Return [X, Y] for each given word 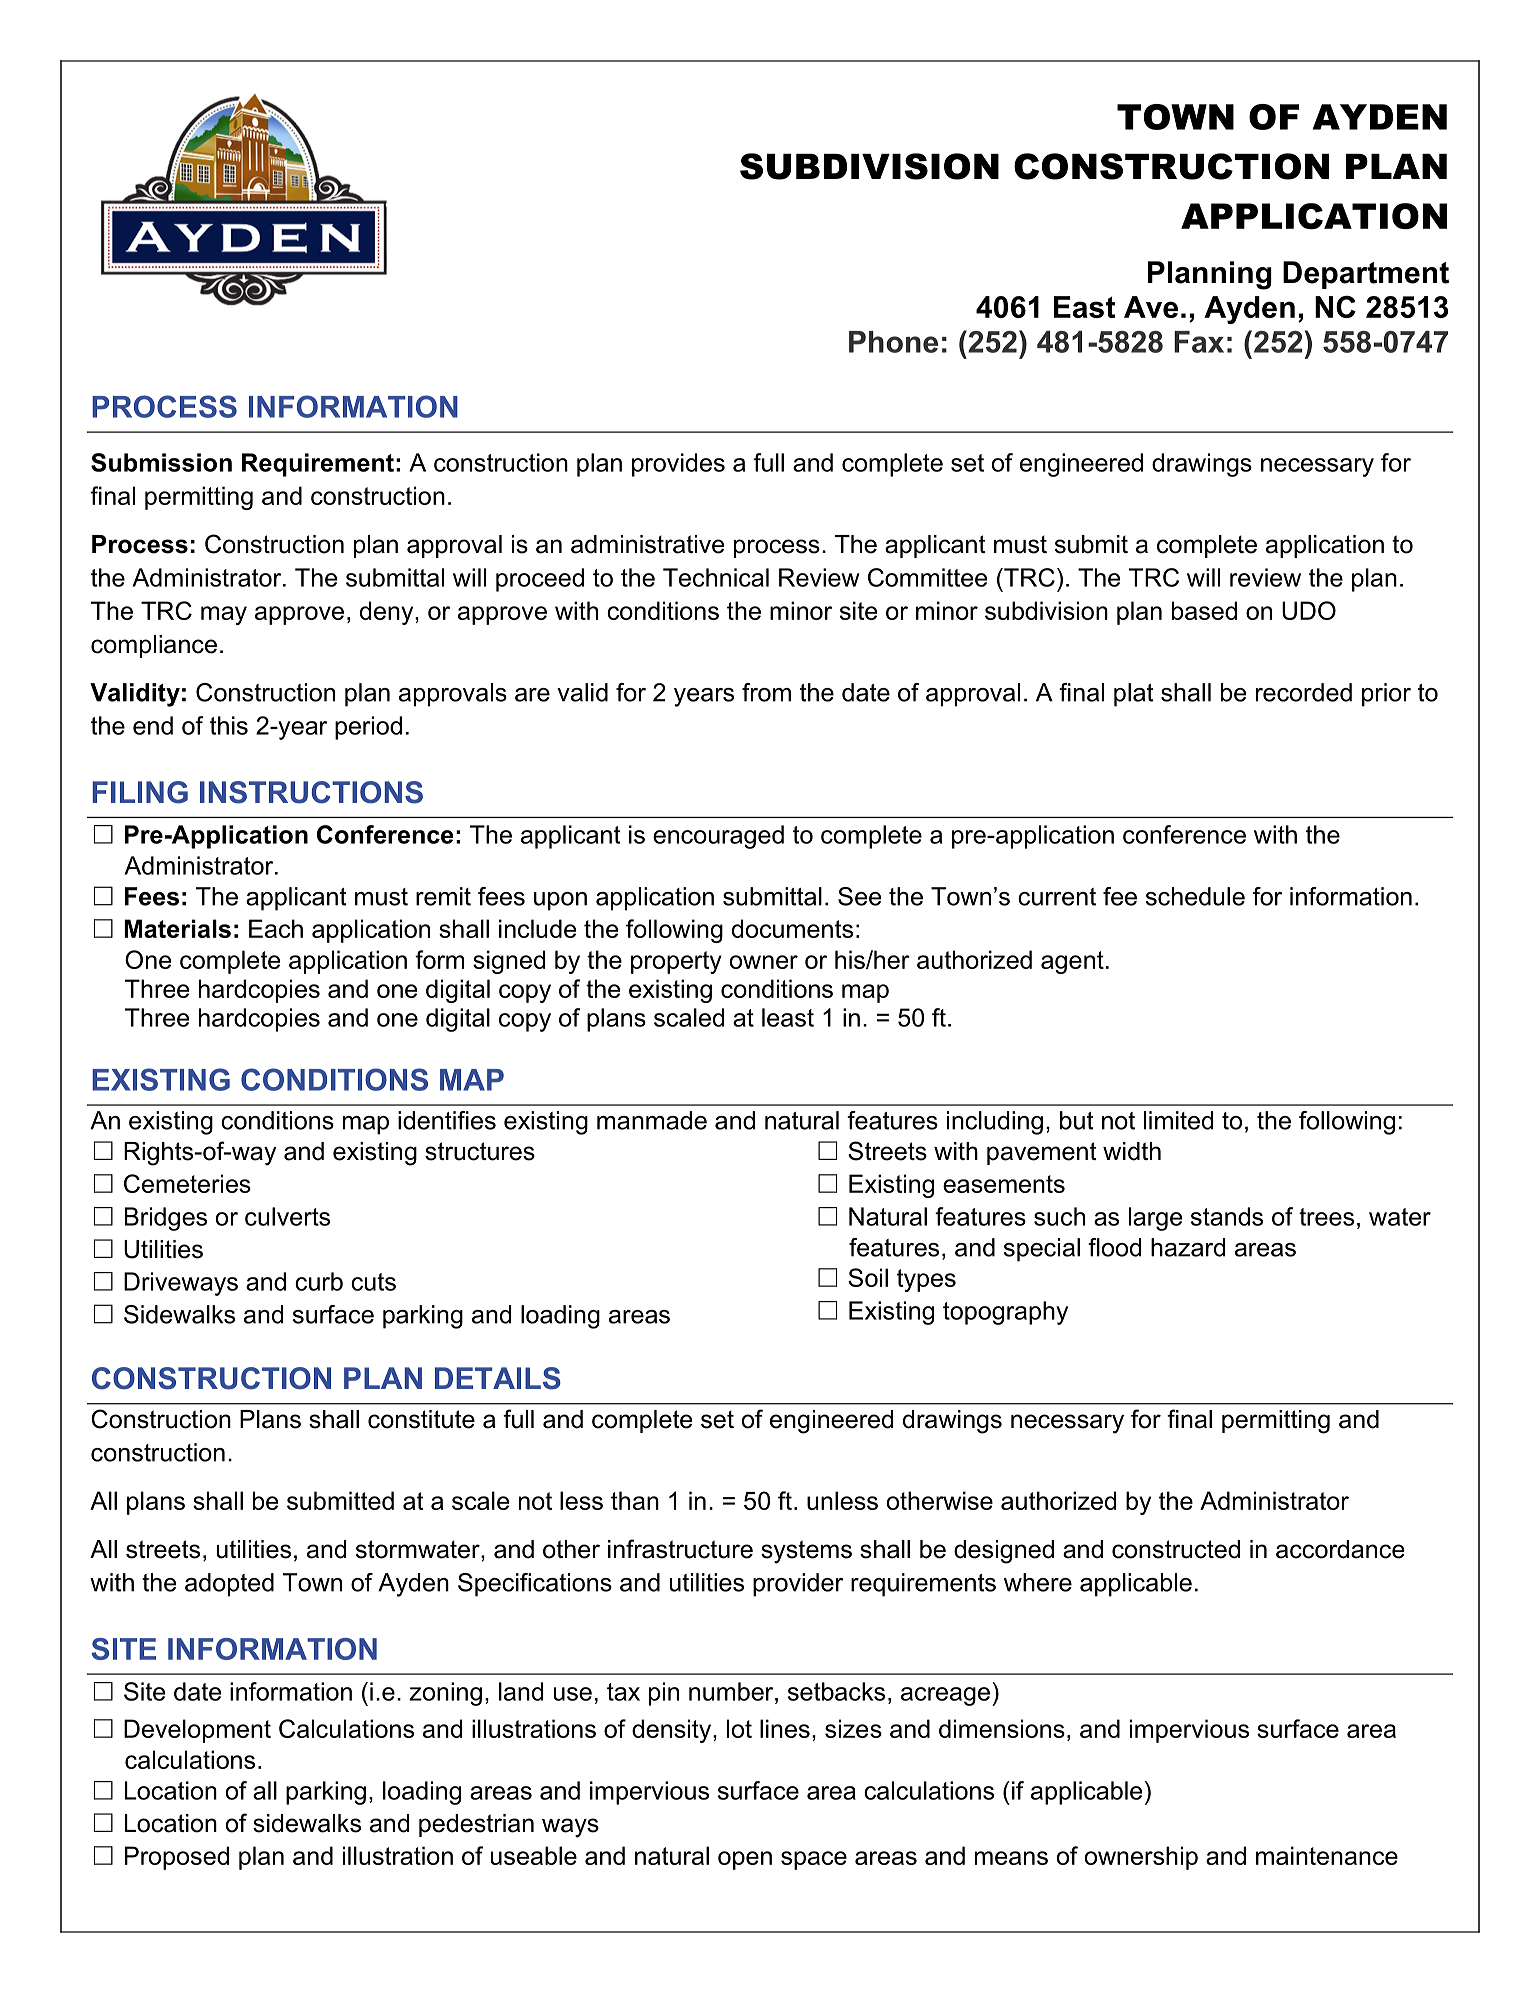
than [635, 1500]
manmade [652, 1120]
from [766, 692]
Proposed [177, 1858]
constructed [1176, 1549]
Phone [893, 342]
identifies [447, 1120]
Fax [1199, 342]
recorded [1304, 692]
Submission [161, 462]
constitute [421, 1419]
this [229, 725]
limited [1178, 1120]
